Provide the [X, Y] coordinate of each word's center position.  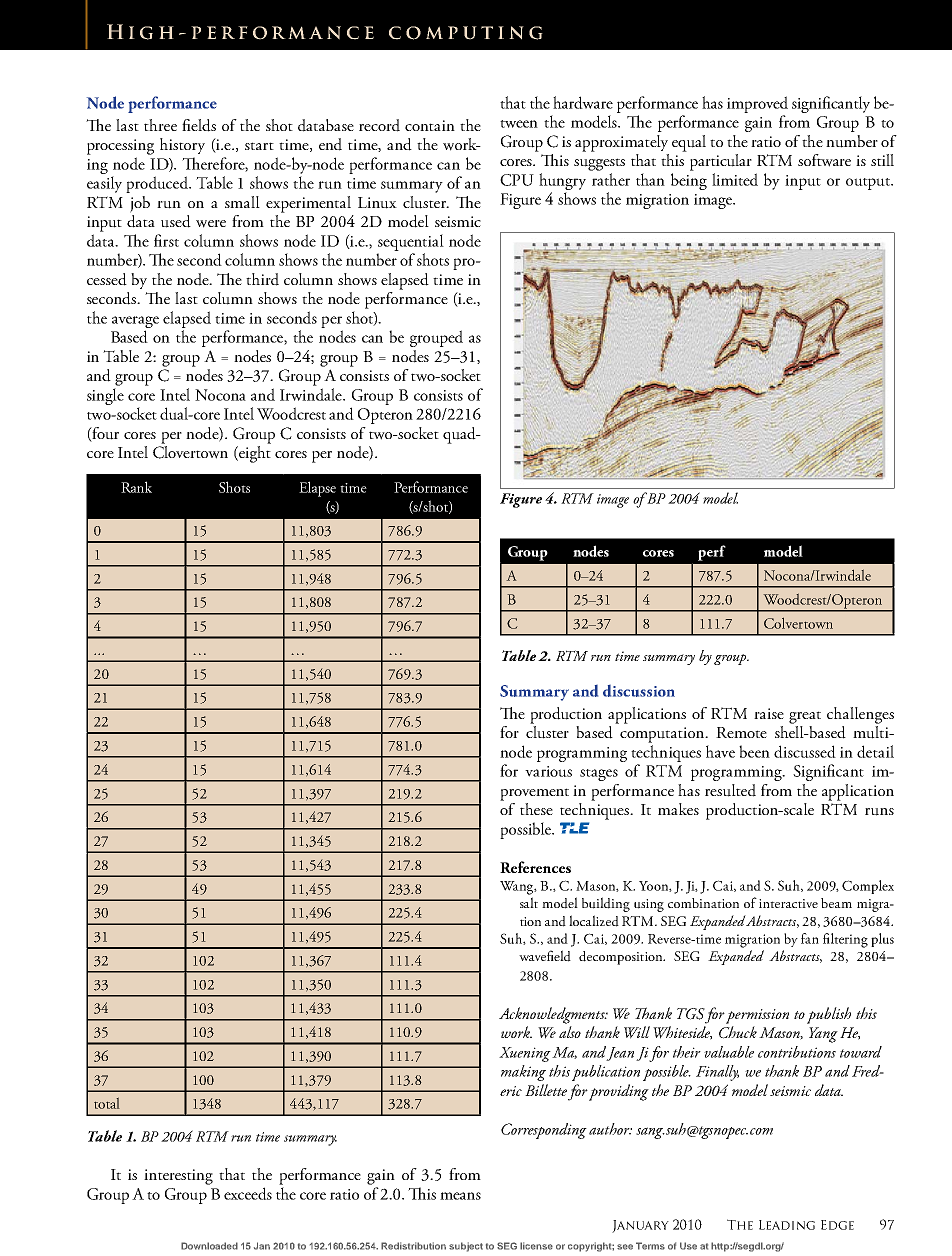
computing [466, 33]
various [548, 771]
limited [735, 179]
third [262, 279]
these [536, 809]
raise [769, 713]
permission [757, 1016]
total [107, 1103]
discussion [639, 691]
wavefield [545, 956]
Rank [136, 487]
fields [199, 125]
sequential [411, 242]
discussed [805, 751]
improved [757, 104]
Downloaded [209, 1246]
